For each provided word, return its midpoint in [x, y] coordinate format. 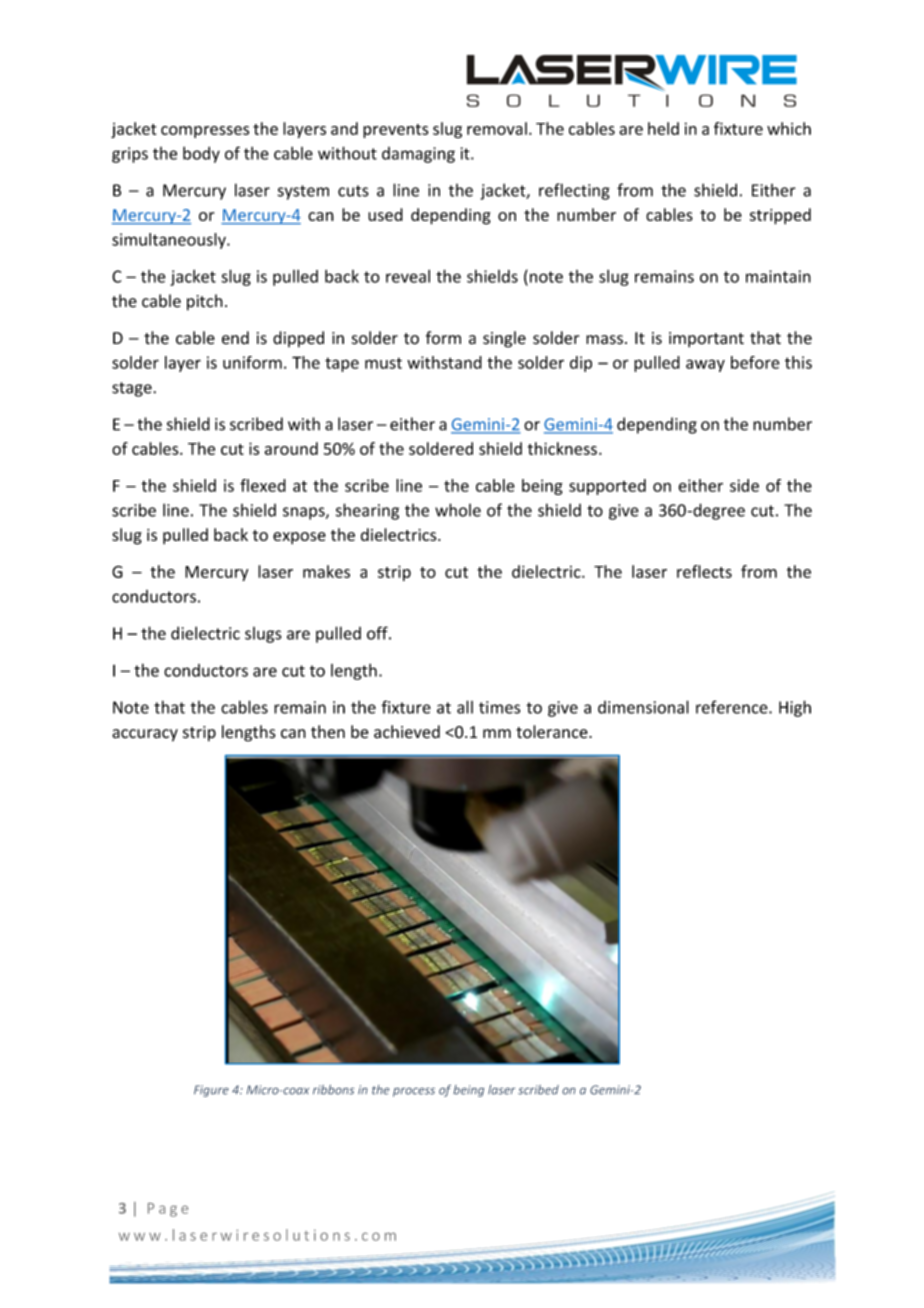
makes [326, 571]
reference [733, 707]
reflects [704, 571]
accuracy [145, 735]
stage [133, 389]
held [663, 128]
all [465, 707]
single [504, 339]
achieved [407, 732]
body [201, 154]
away [705, 365]
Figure [211, 1091]
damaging [418, 155]
